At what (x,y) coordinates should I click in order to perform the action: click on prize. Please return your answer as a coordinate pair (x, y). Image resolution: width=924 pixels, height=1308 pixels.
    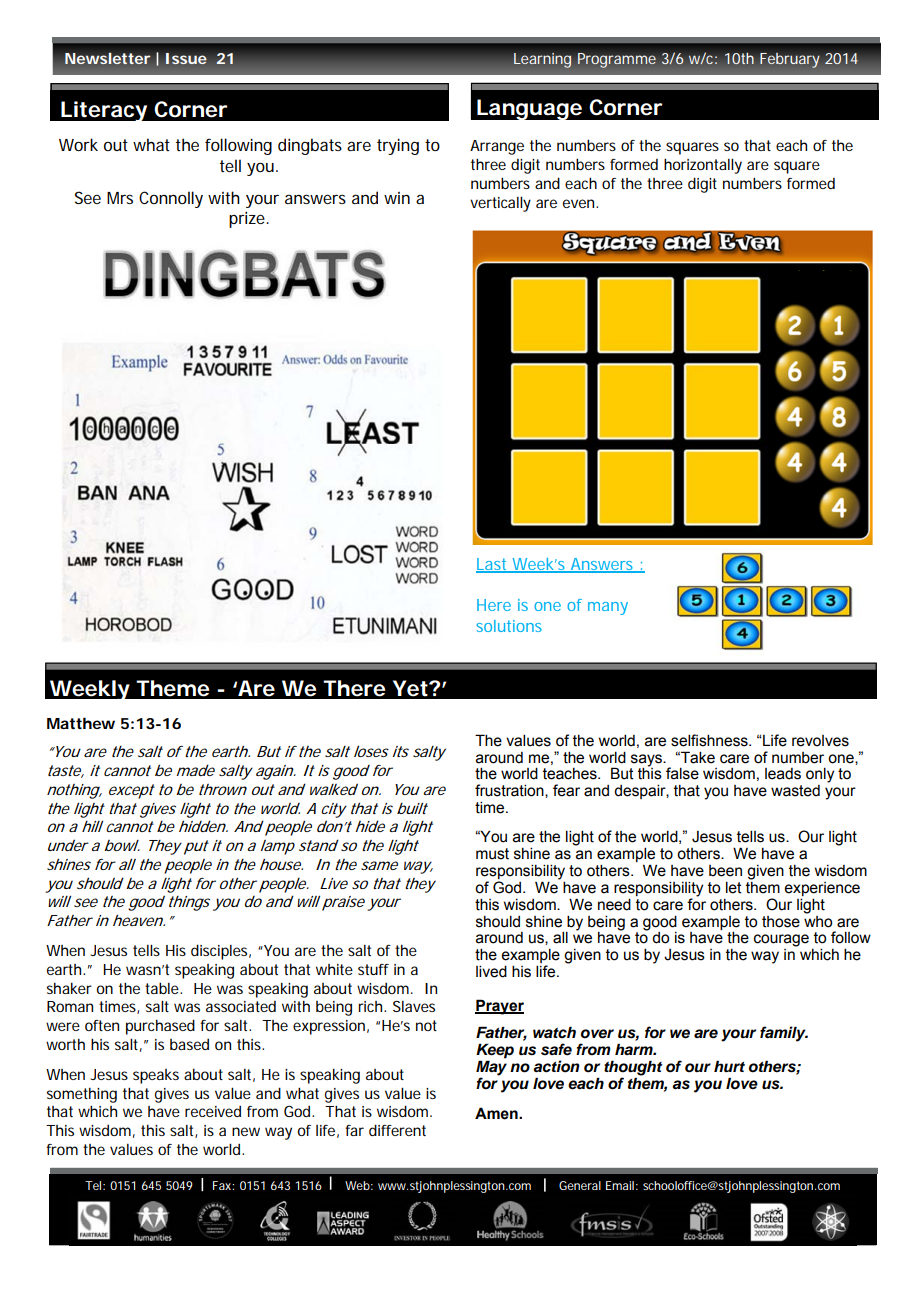
    Looking at the image, I should click on (249, 220).
